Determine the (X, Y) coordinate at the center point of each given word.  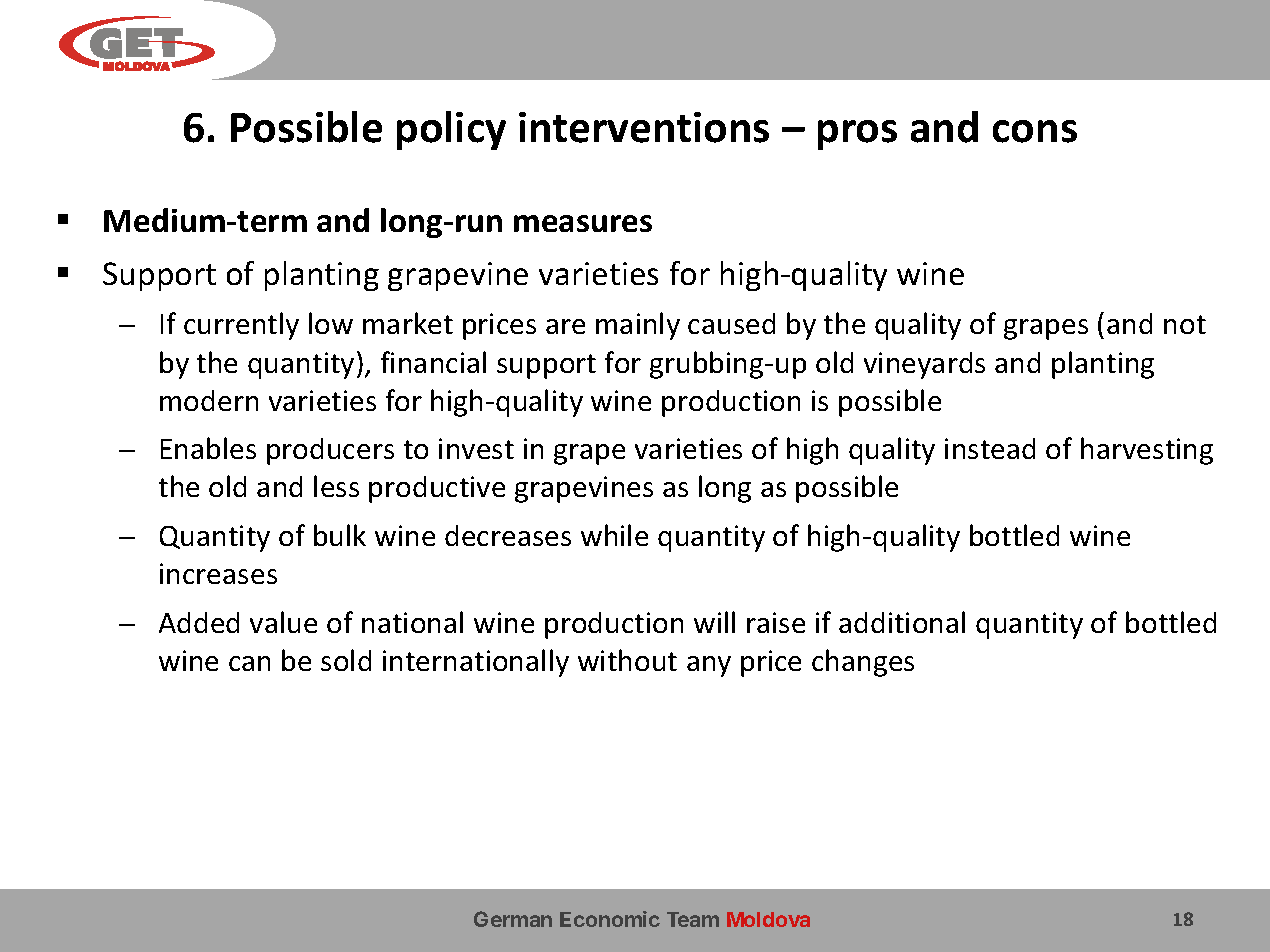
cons (1035, 131)
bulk (340, 535)
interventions (644, 127)
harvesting (1147, 451)
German (513, 919)
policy (451, 130)
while (614, 535)
